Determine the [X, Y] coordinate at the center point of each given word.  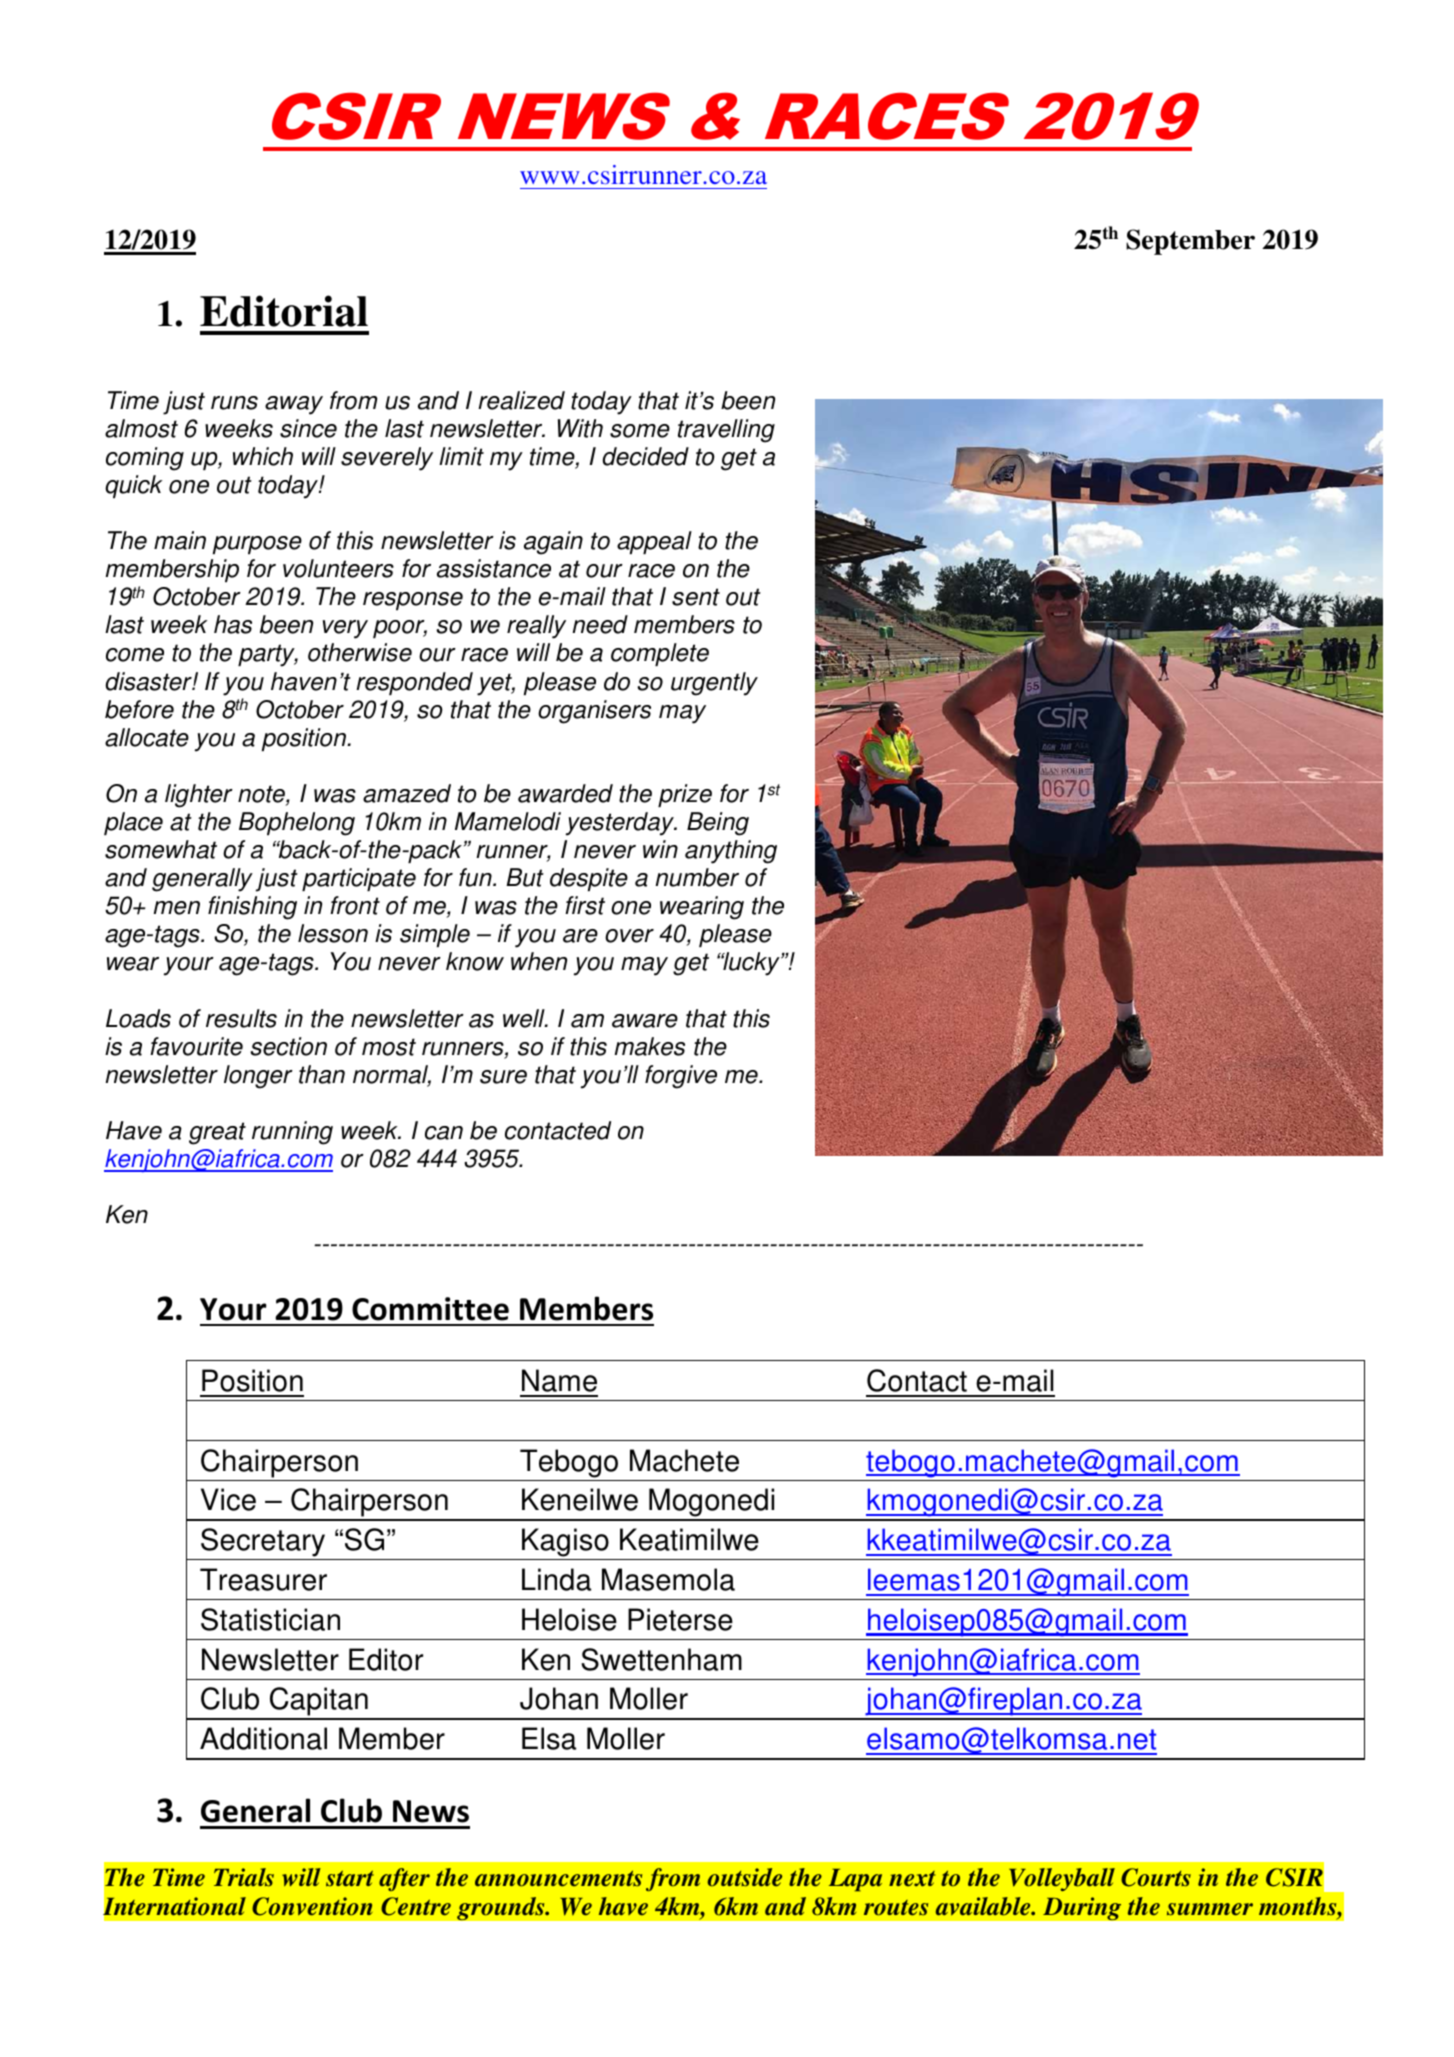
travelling [726, 431]
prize [685, 795]
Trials [244, 1877]
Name [559, 1380]
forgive [681, 1077]
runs [234, 403]
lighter [199, 796]
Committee [430, 1309]
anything [731, 852]
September [1190, 242]
